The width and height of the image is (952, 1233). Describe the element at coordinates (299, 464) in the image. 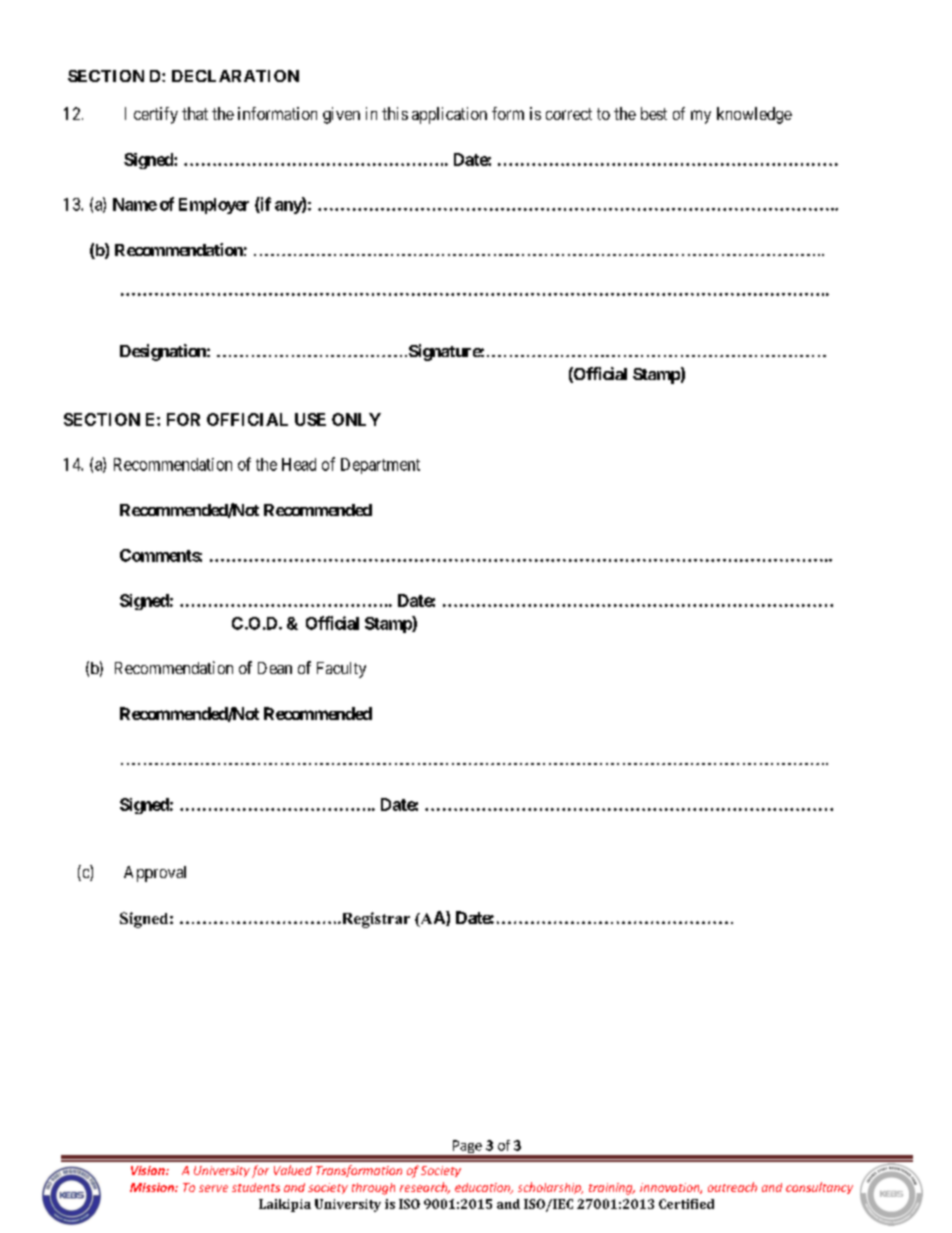

I see `Head` at that location.
